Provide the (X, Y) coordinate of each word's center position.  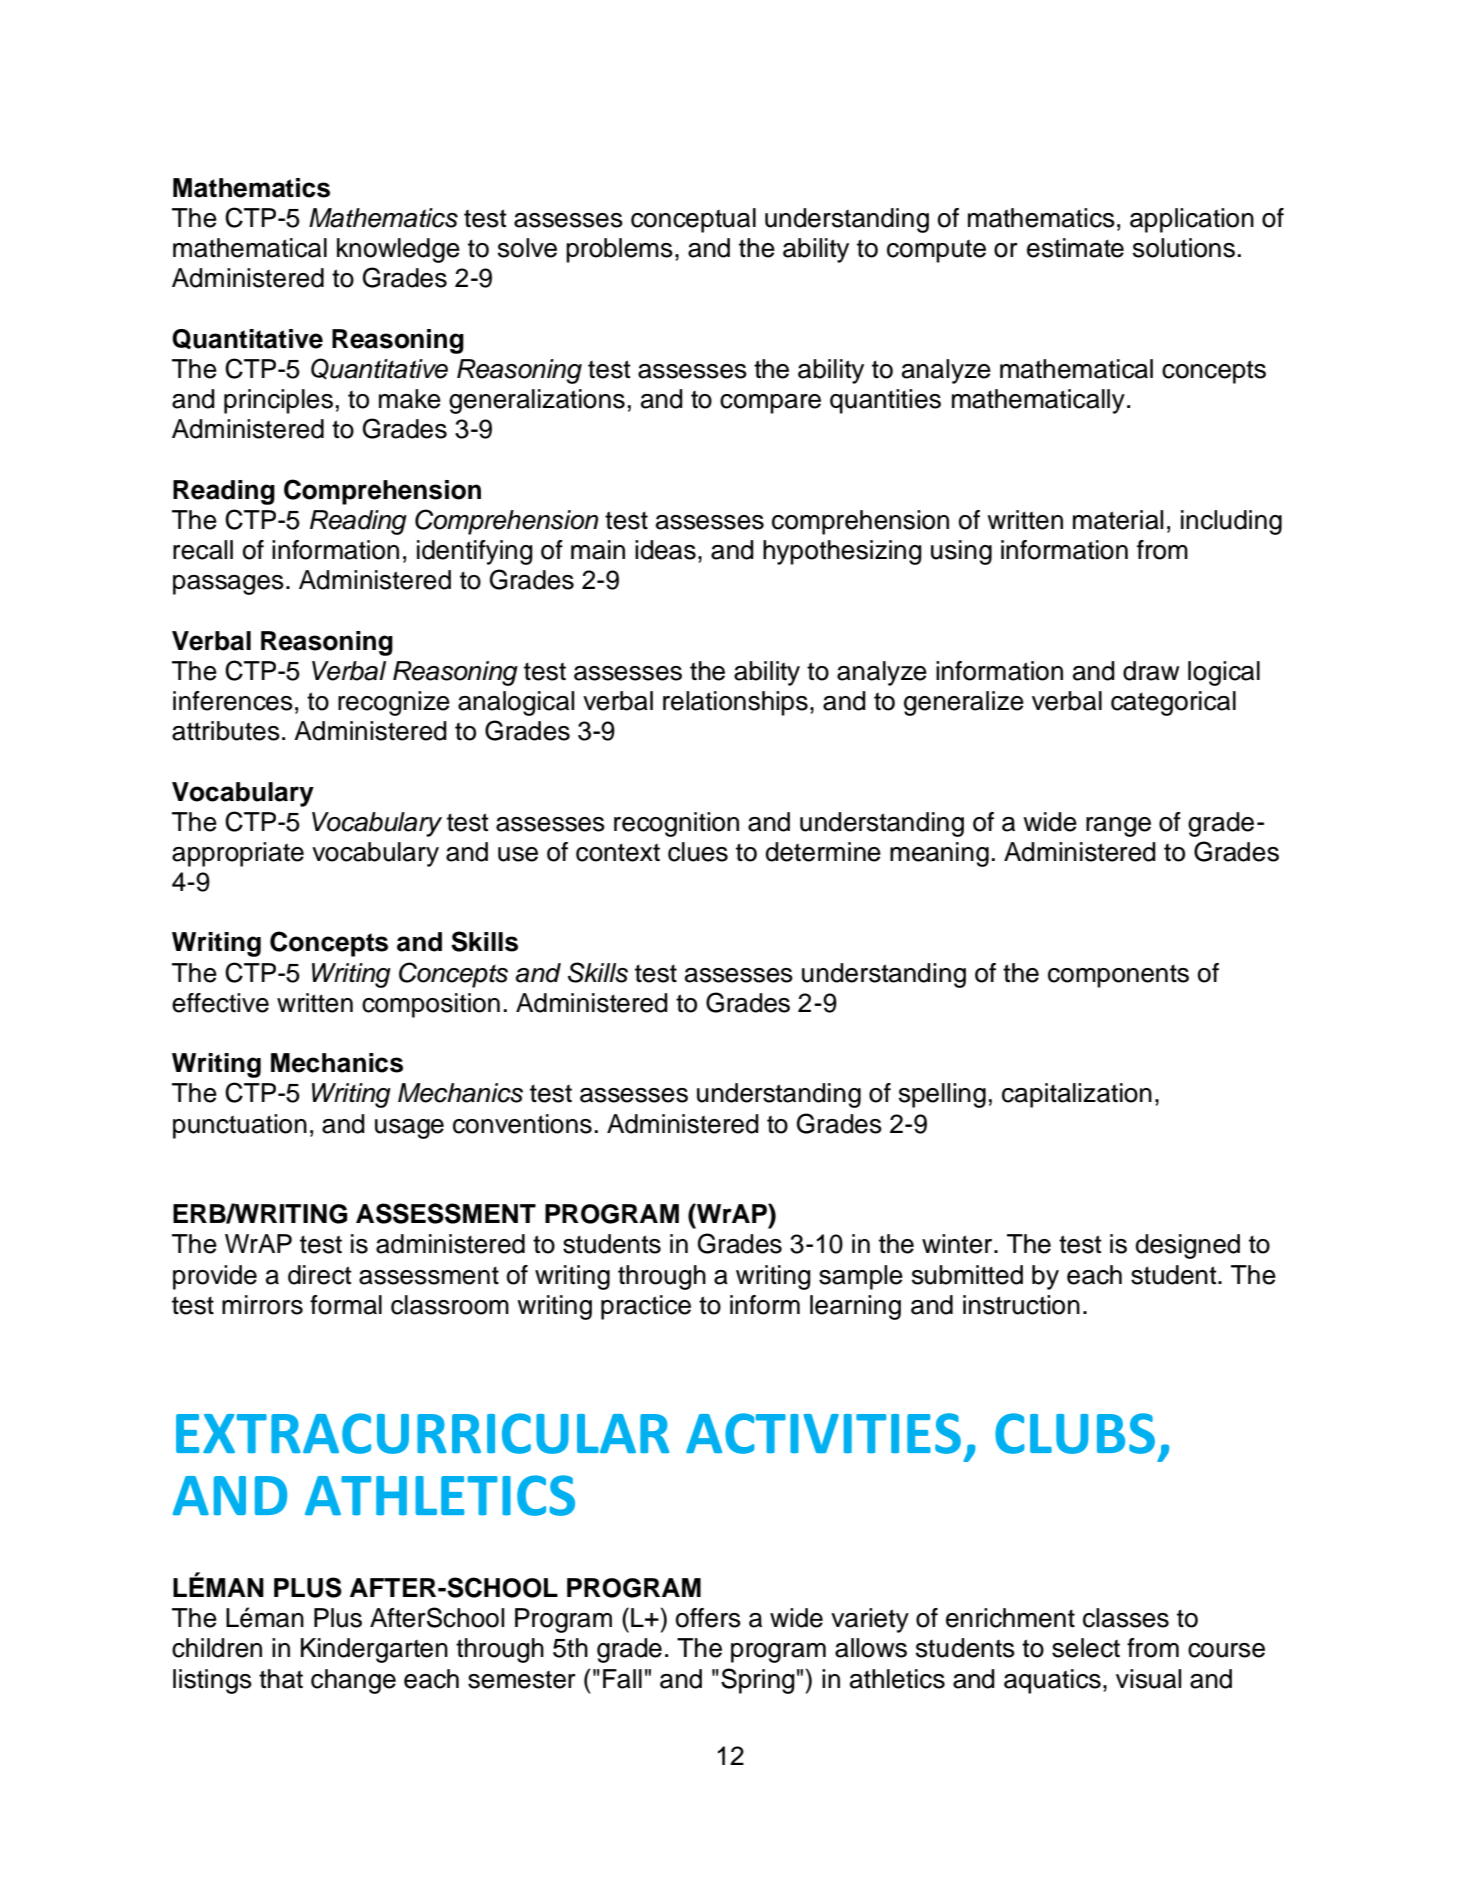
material (1118, 520)
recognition (676, 824)
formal (346, 1305)
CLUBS (1075, 1433)
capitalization (1077, 1095)
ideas (665, 550)
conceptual (693, 220)
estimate (1075, 248)
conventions (522, 1124)
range (1118, 827)
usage (409, 1129)
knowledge (398, 250)
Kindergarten (374, 1650)
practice (646, 1307)
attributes (226, 731)
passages (228, 585)
